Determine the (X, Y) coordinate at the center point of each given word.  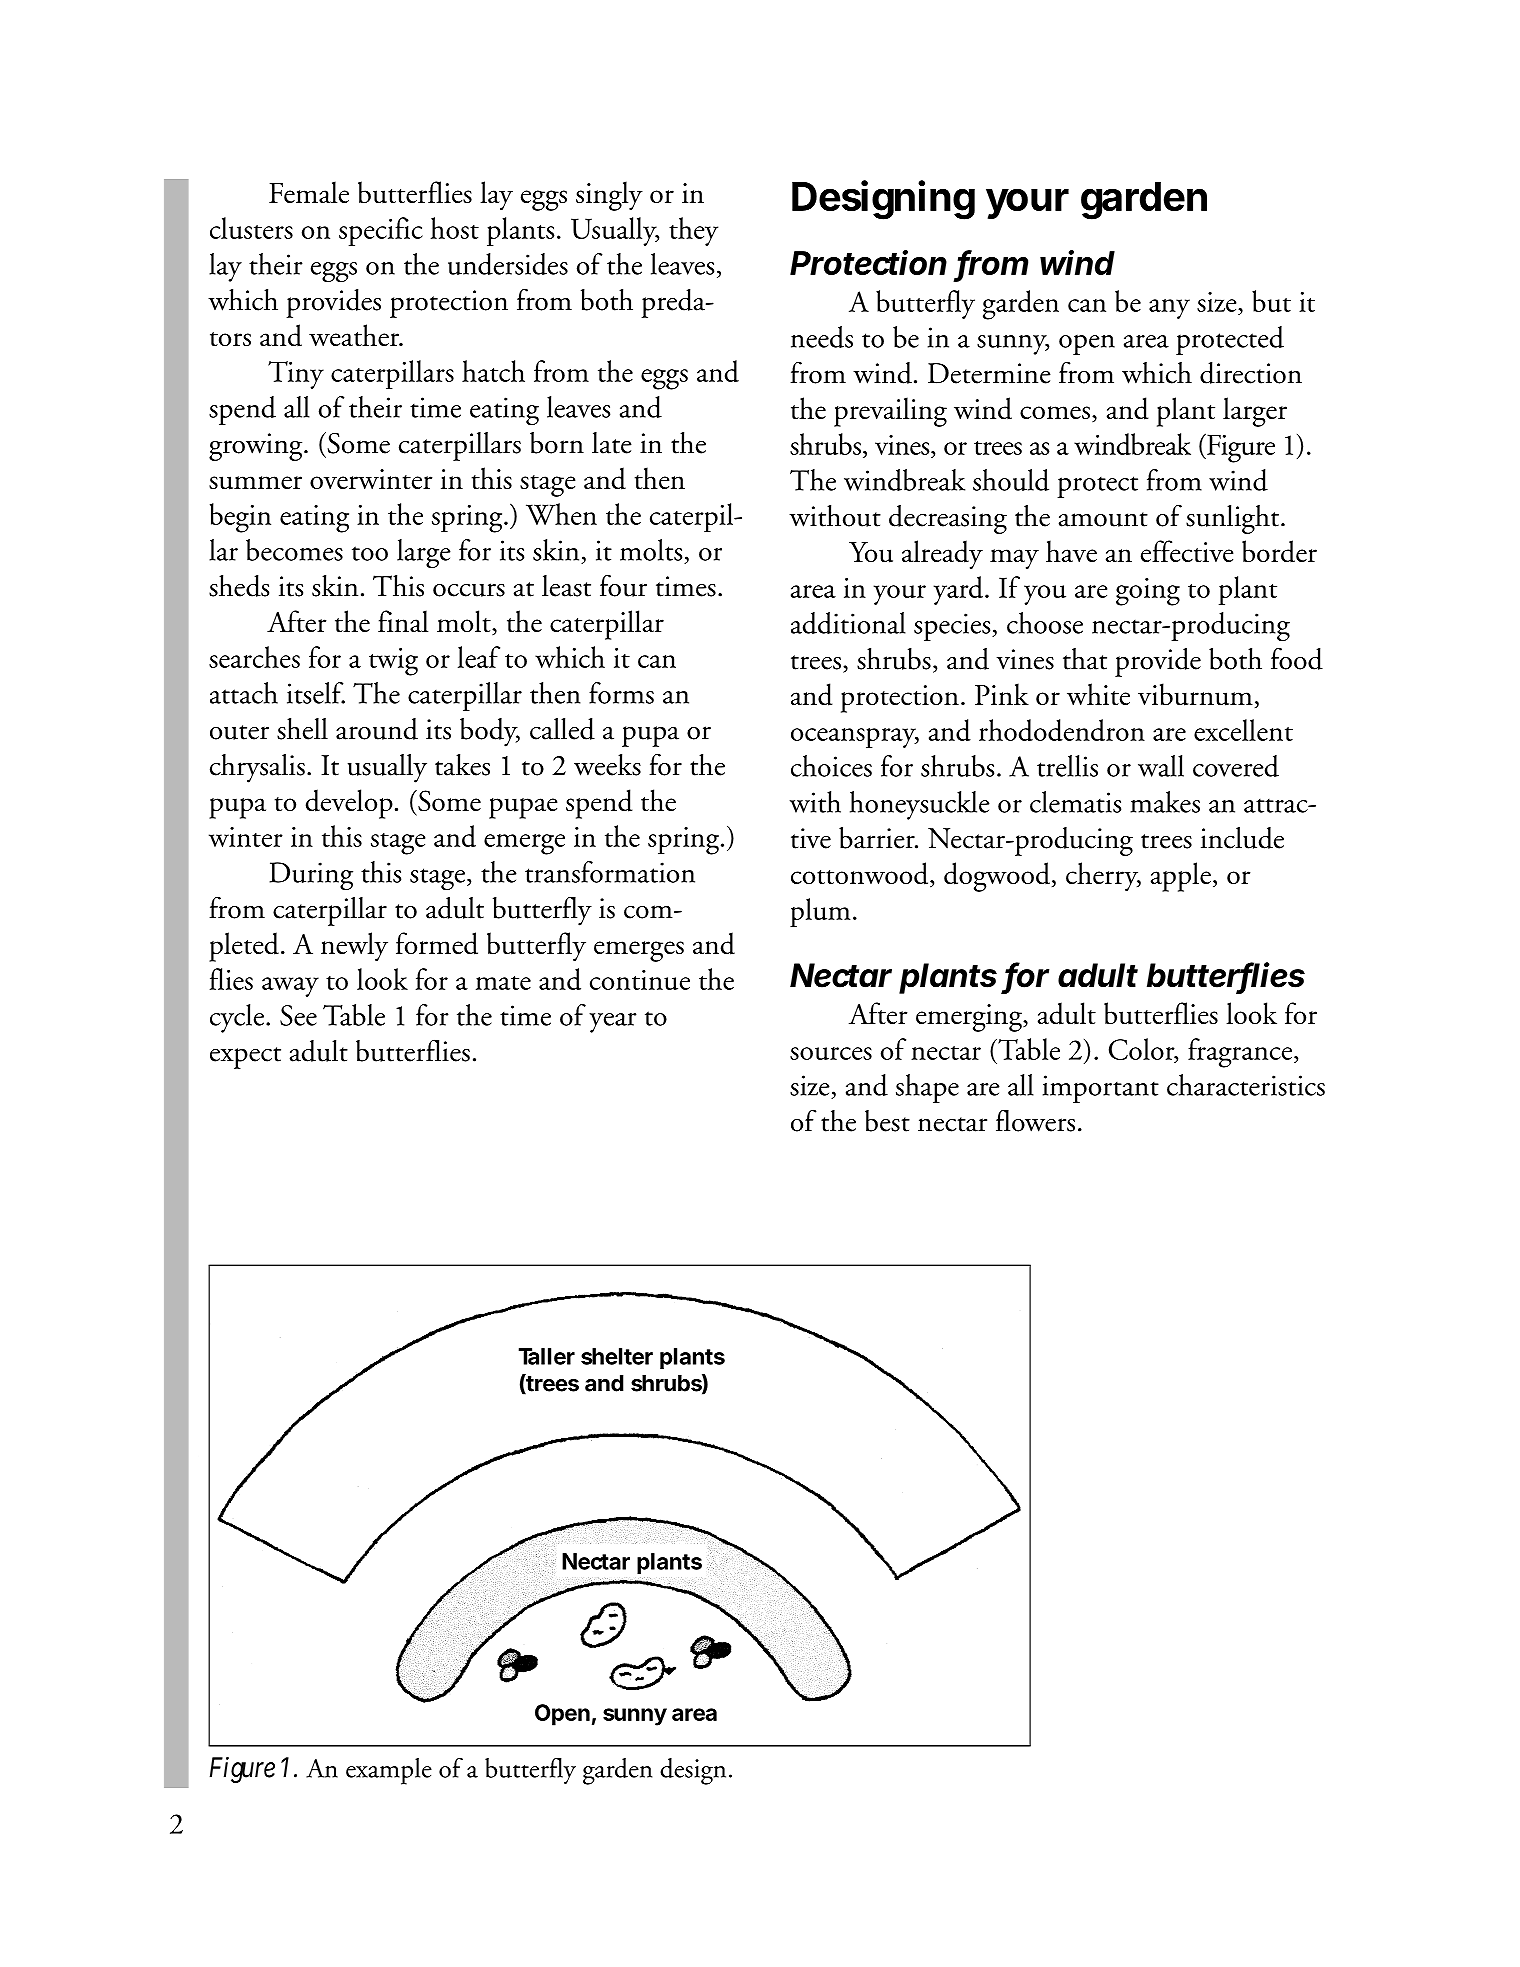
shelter (617, 1356)
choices (831, 766)
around (377, 729)
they (693, 231)
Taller (547, 1356)
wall (1161, 766)
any (1169, 309)
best (887, 1121)
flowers (1035, 1120)
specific (381, 231)
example (389, 1771)
